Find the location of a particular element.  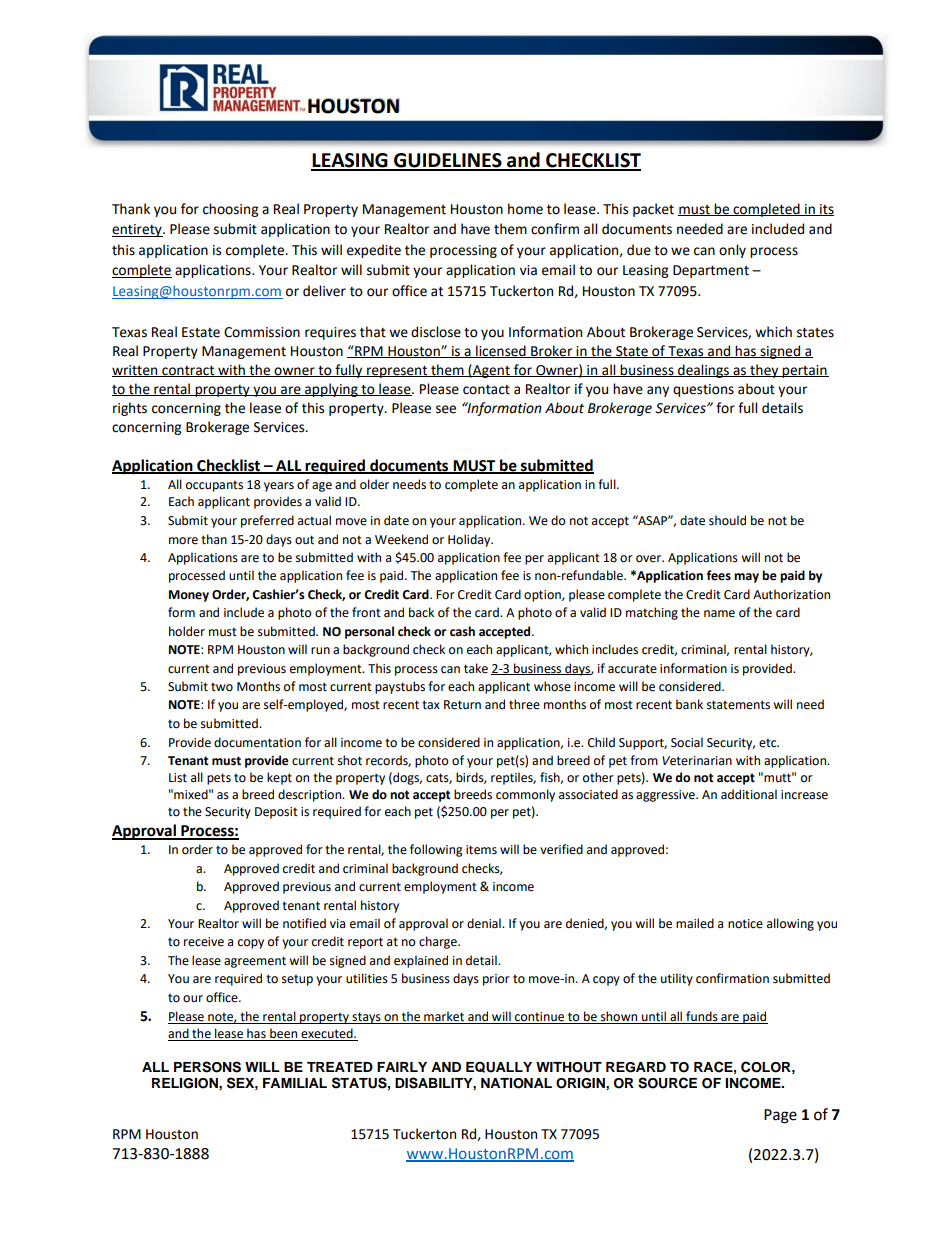

its is located at coordinates (826, 210).
